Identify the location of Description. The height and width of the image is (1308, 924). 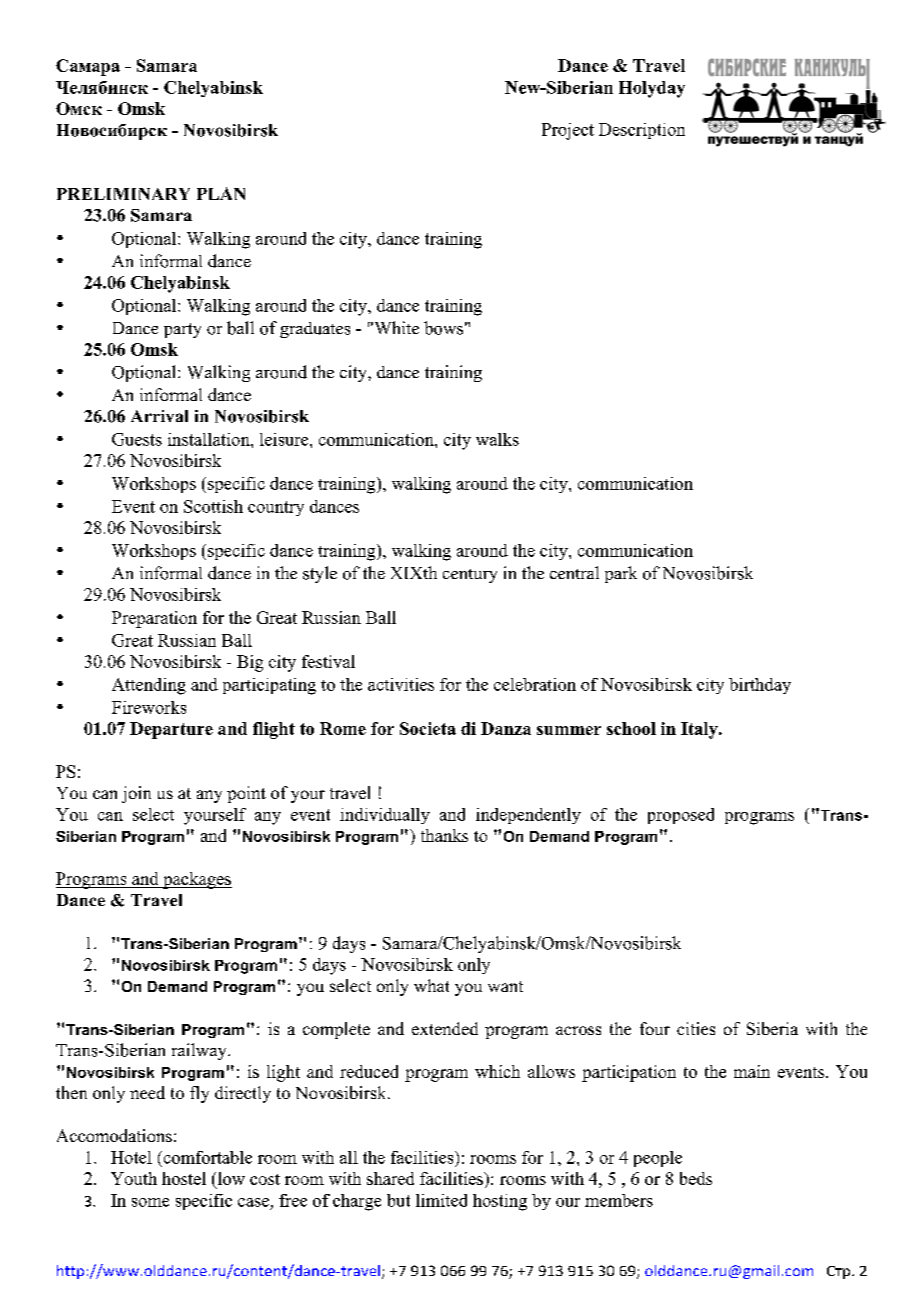
(642, 131).
